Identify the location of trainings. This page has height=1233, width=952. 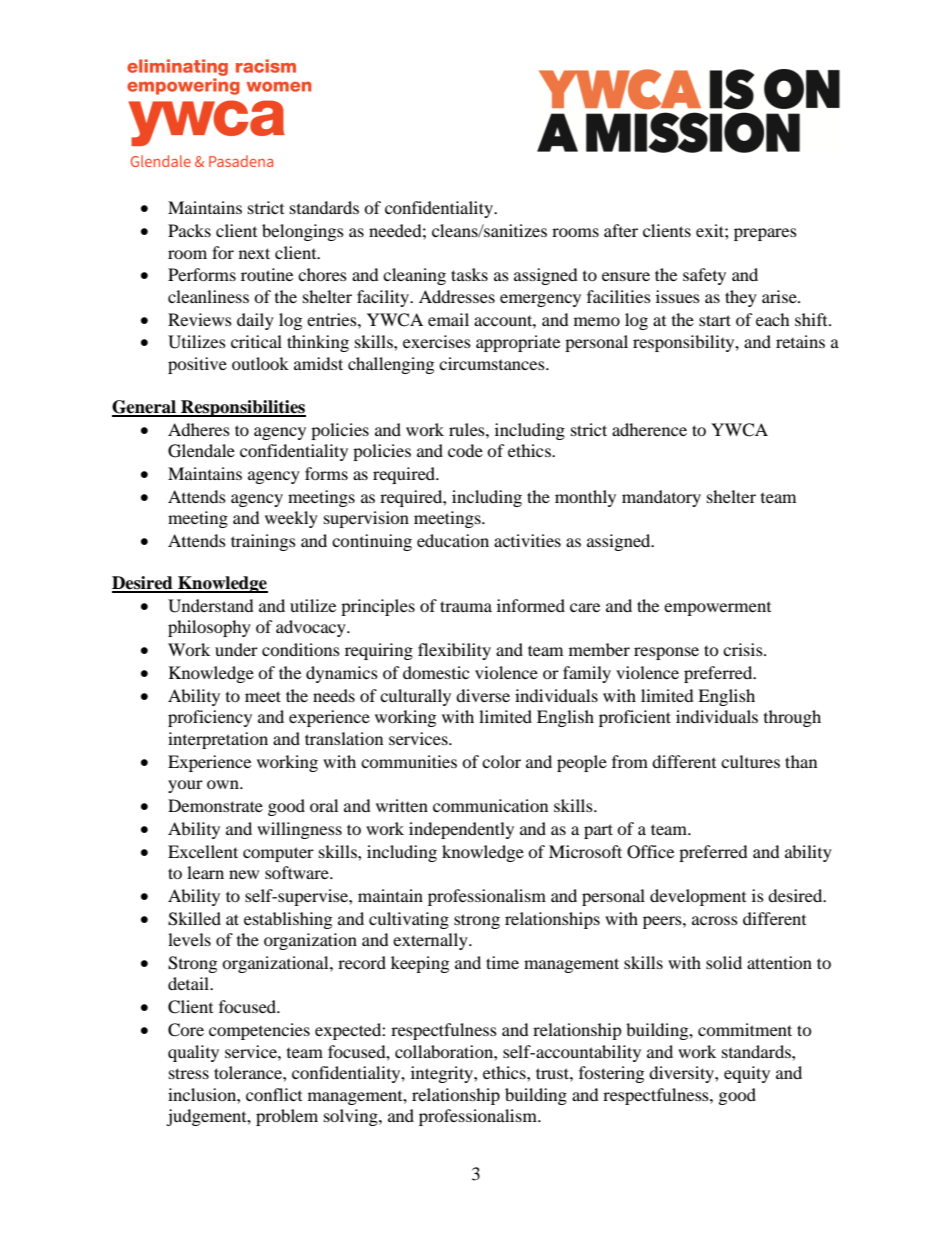
(263, 542).
